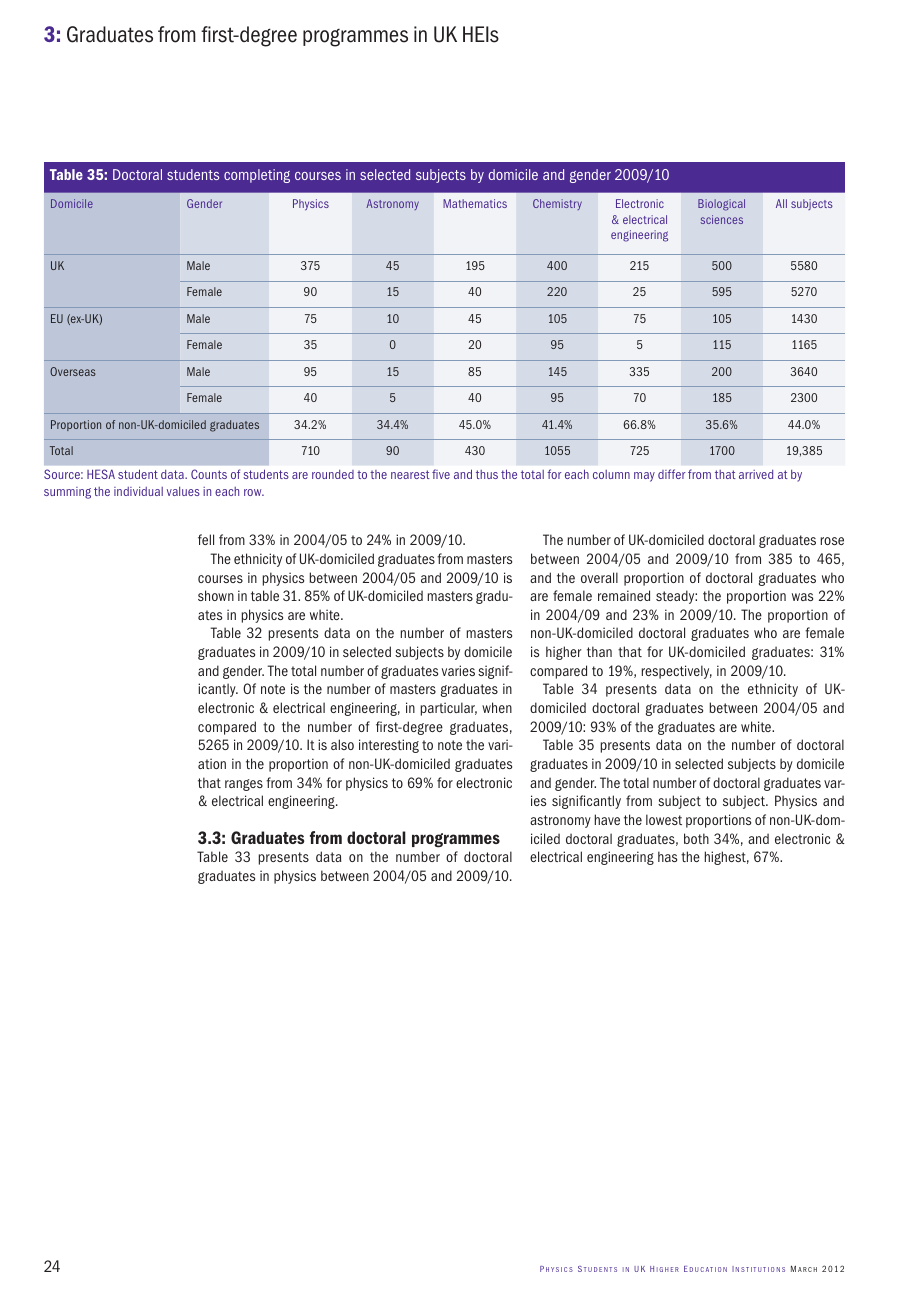 The width and height of the screenshot is (924, 1308). What do you see at coordinates (257, 176) in the screenshot?
I see `completing` at bounding box center [257, 176].
